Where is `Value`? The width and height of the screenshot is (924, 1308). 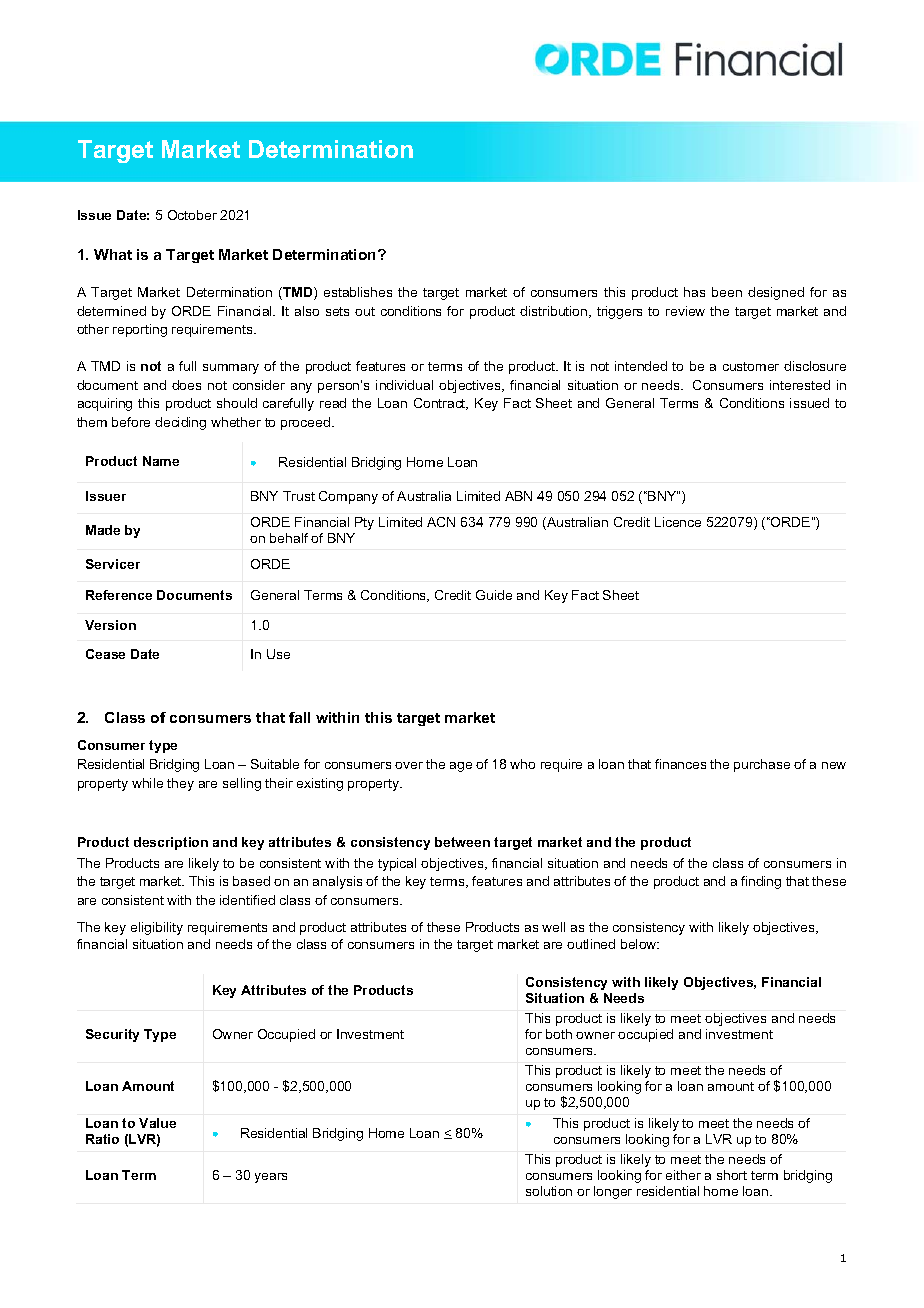 Value is located at coordinates (157, 1123).
